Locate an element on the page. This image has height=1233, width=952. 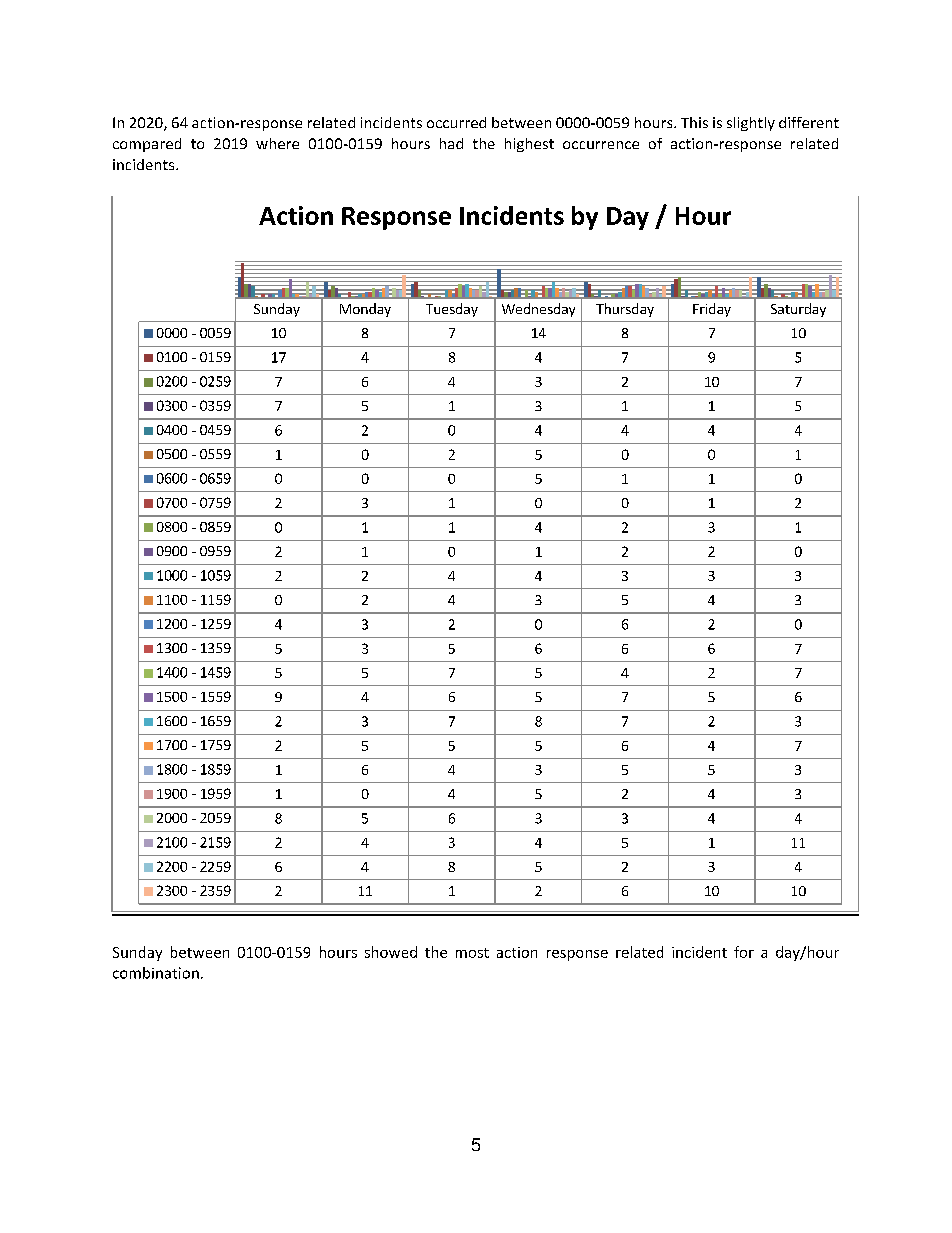
occurrence is located at coordinates (601, 145).
